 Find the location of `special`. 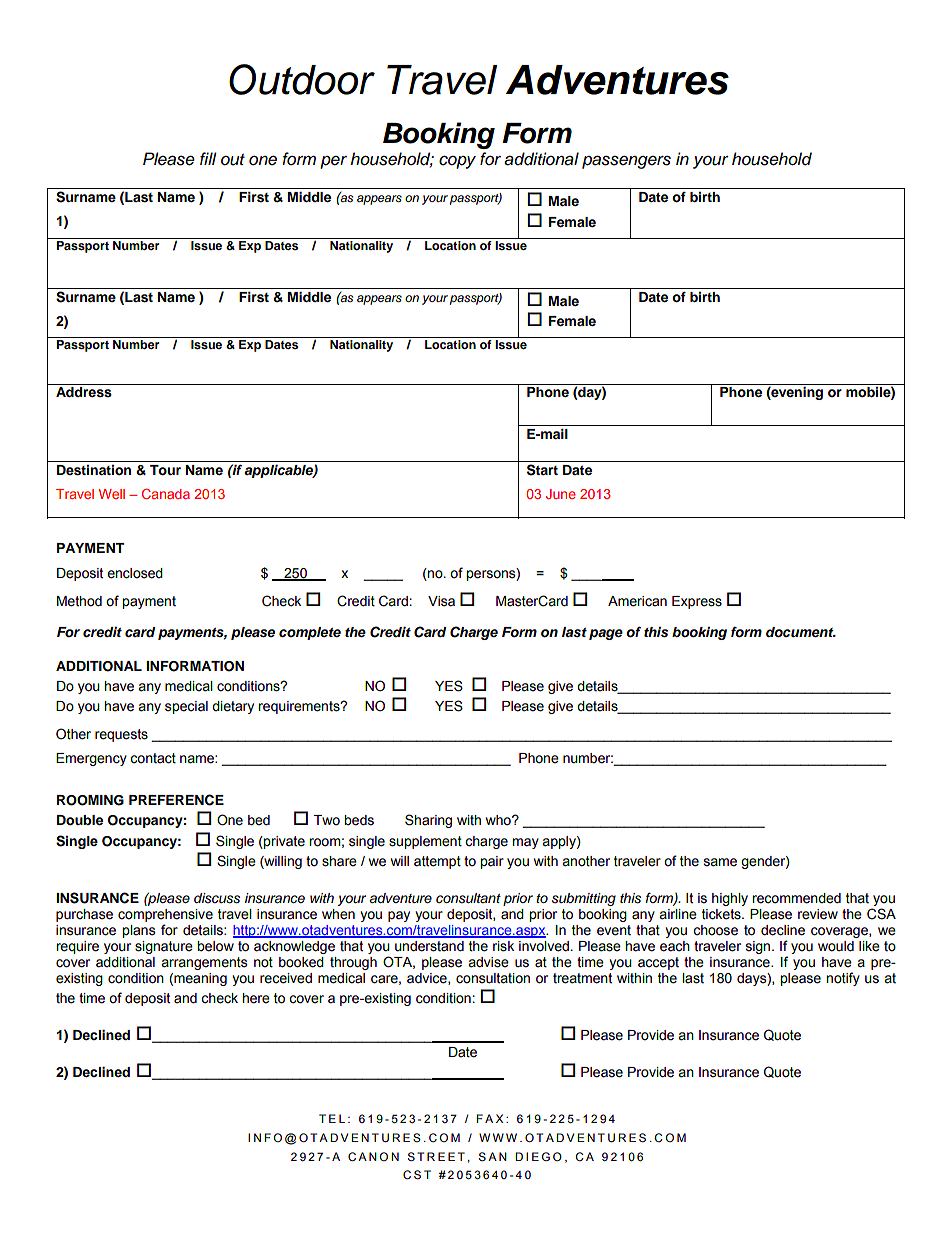

special is located at coordinates (186, 707).
